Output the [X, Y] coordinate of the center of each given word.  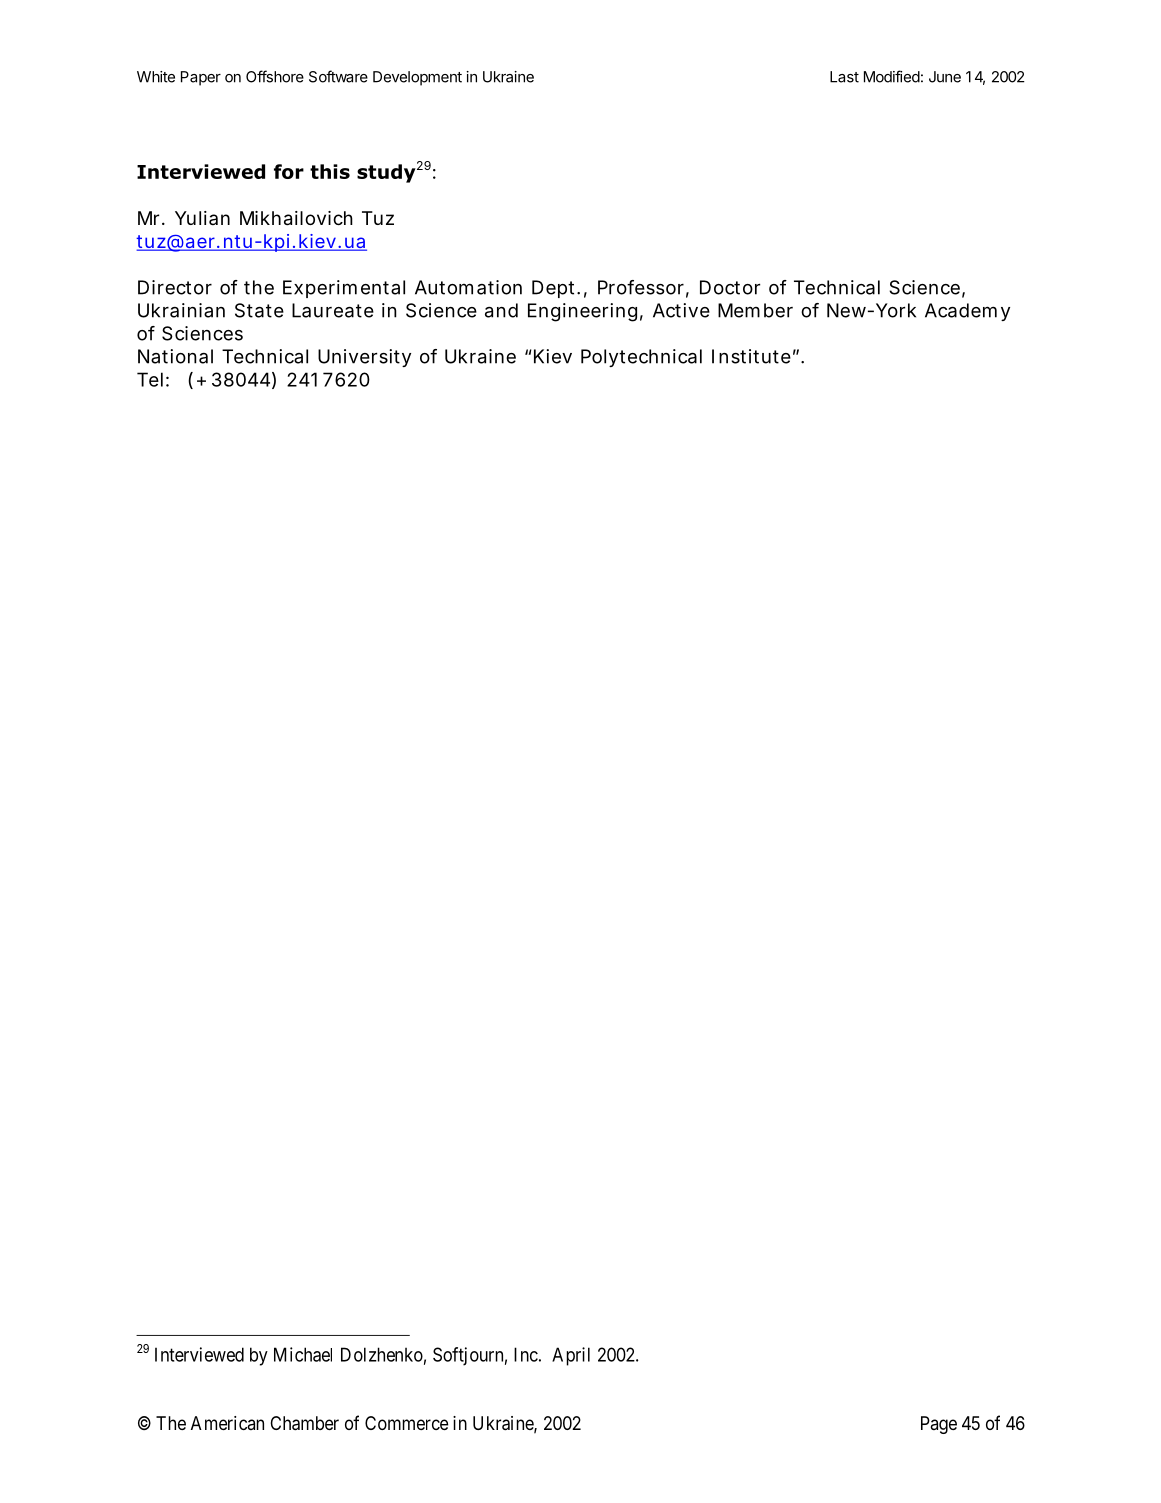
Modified [892, 76]
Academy [967, 312]
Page [939, 1425]
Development [417, 78]
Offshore [275, 76]
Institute [751, 356]
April [571, 1356]
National [175, 356]
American [227, 1423]
